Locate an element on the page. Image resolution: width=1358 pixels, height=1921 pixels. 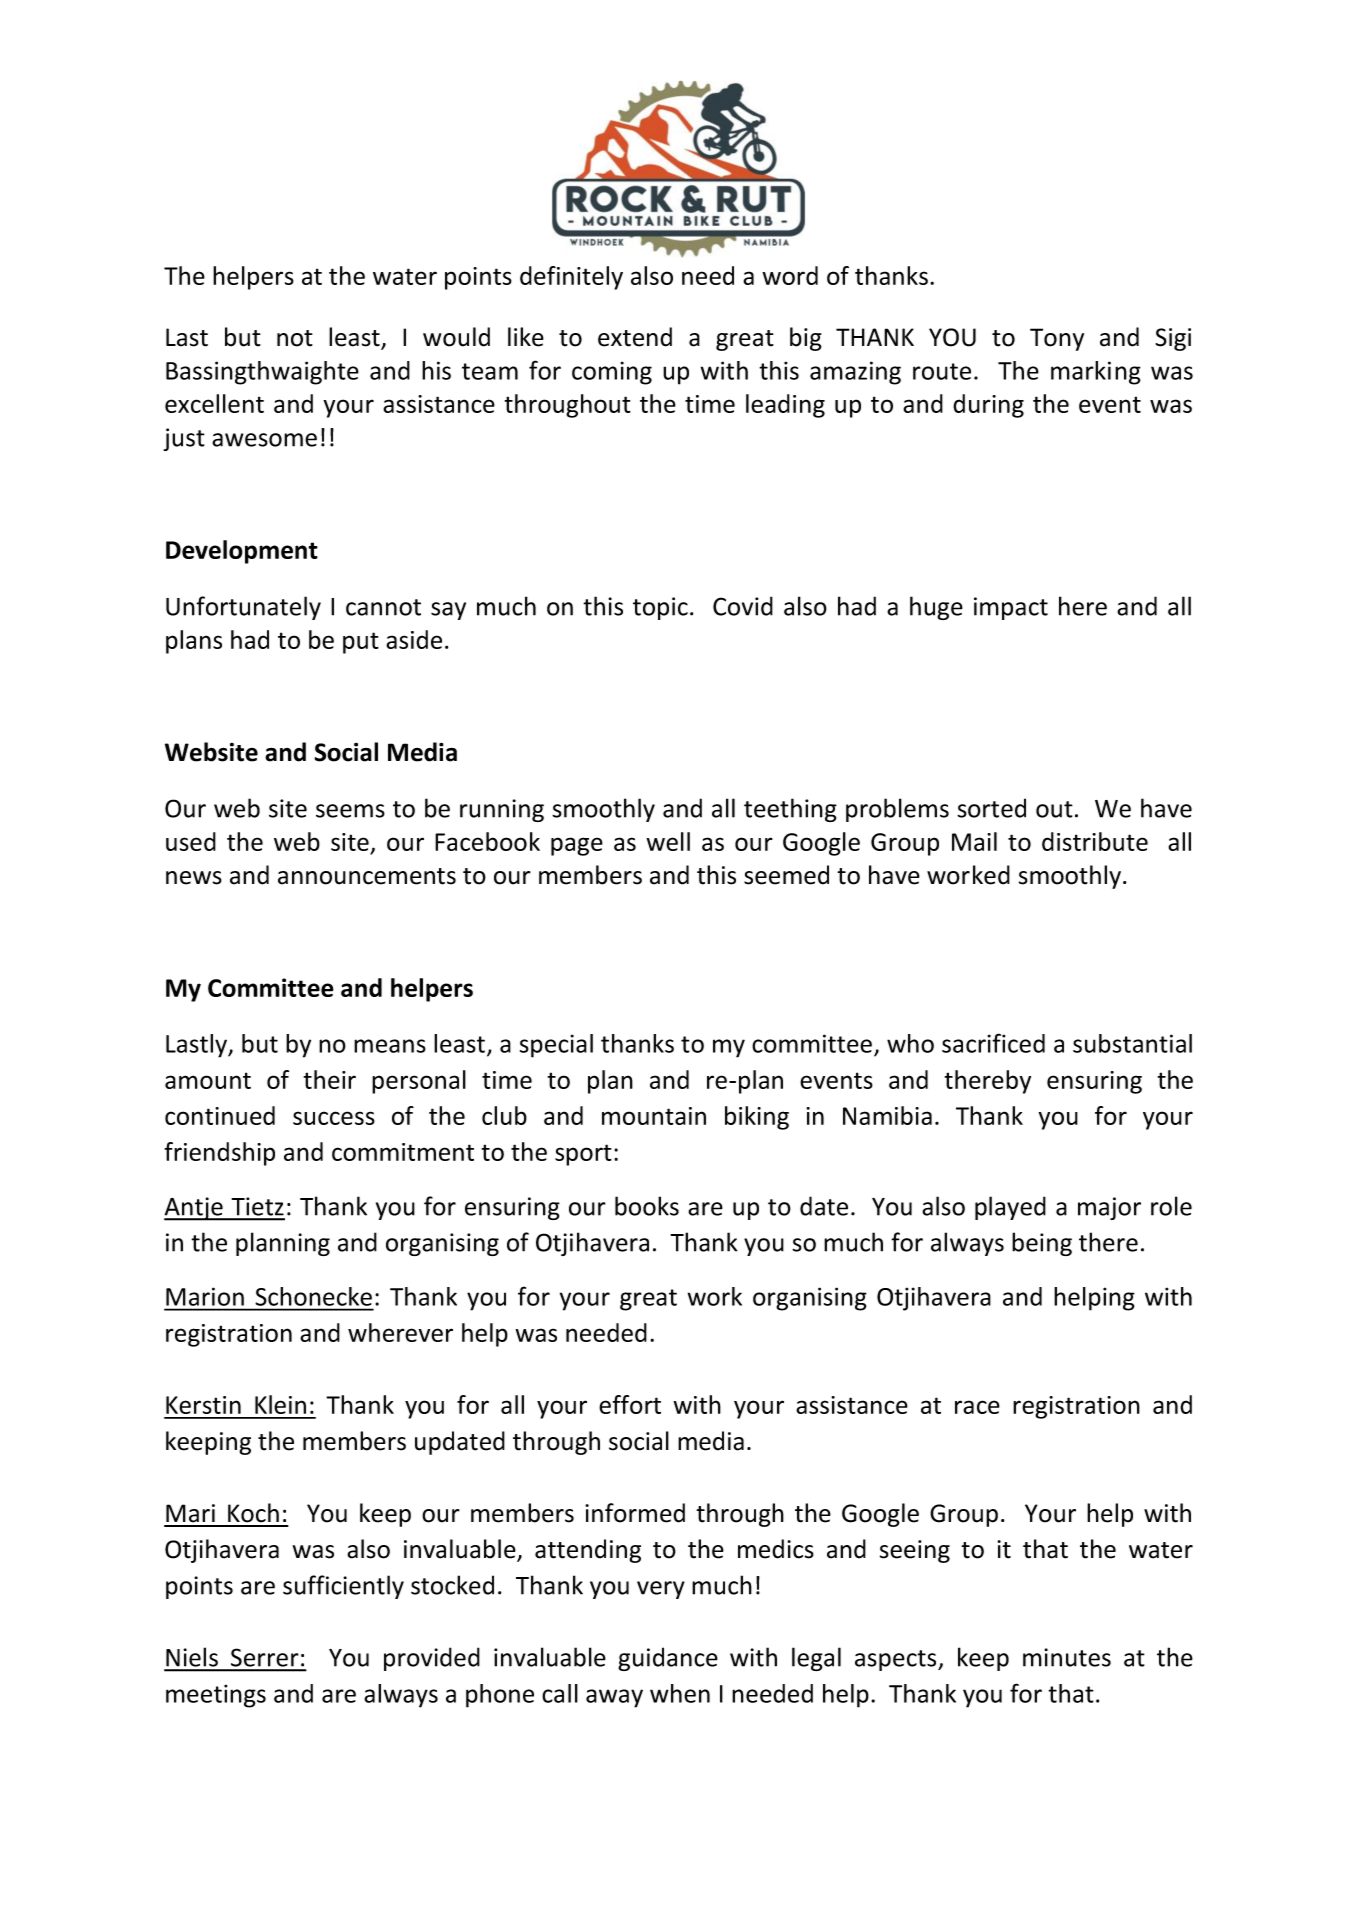
minutes is located at coordinates (1067, 1657).
